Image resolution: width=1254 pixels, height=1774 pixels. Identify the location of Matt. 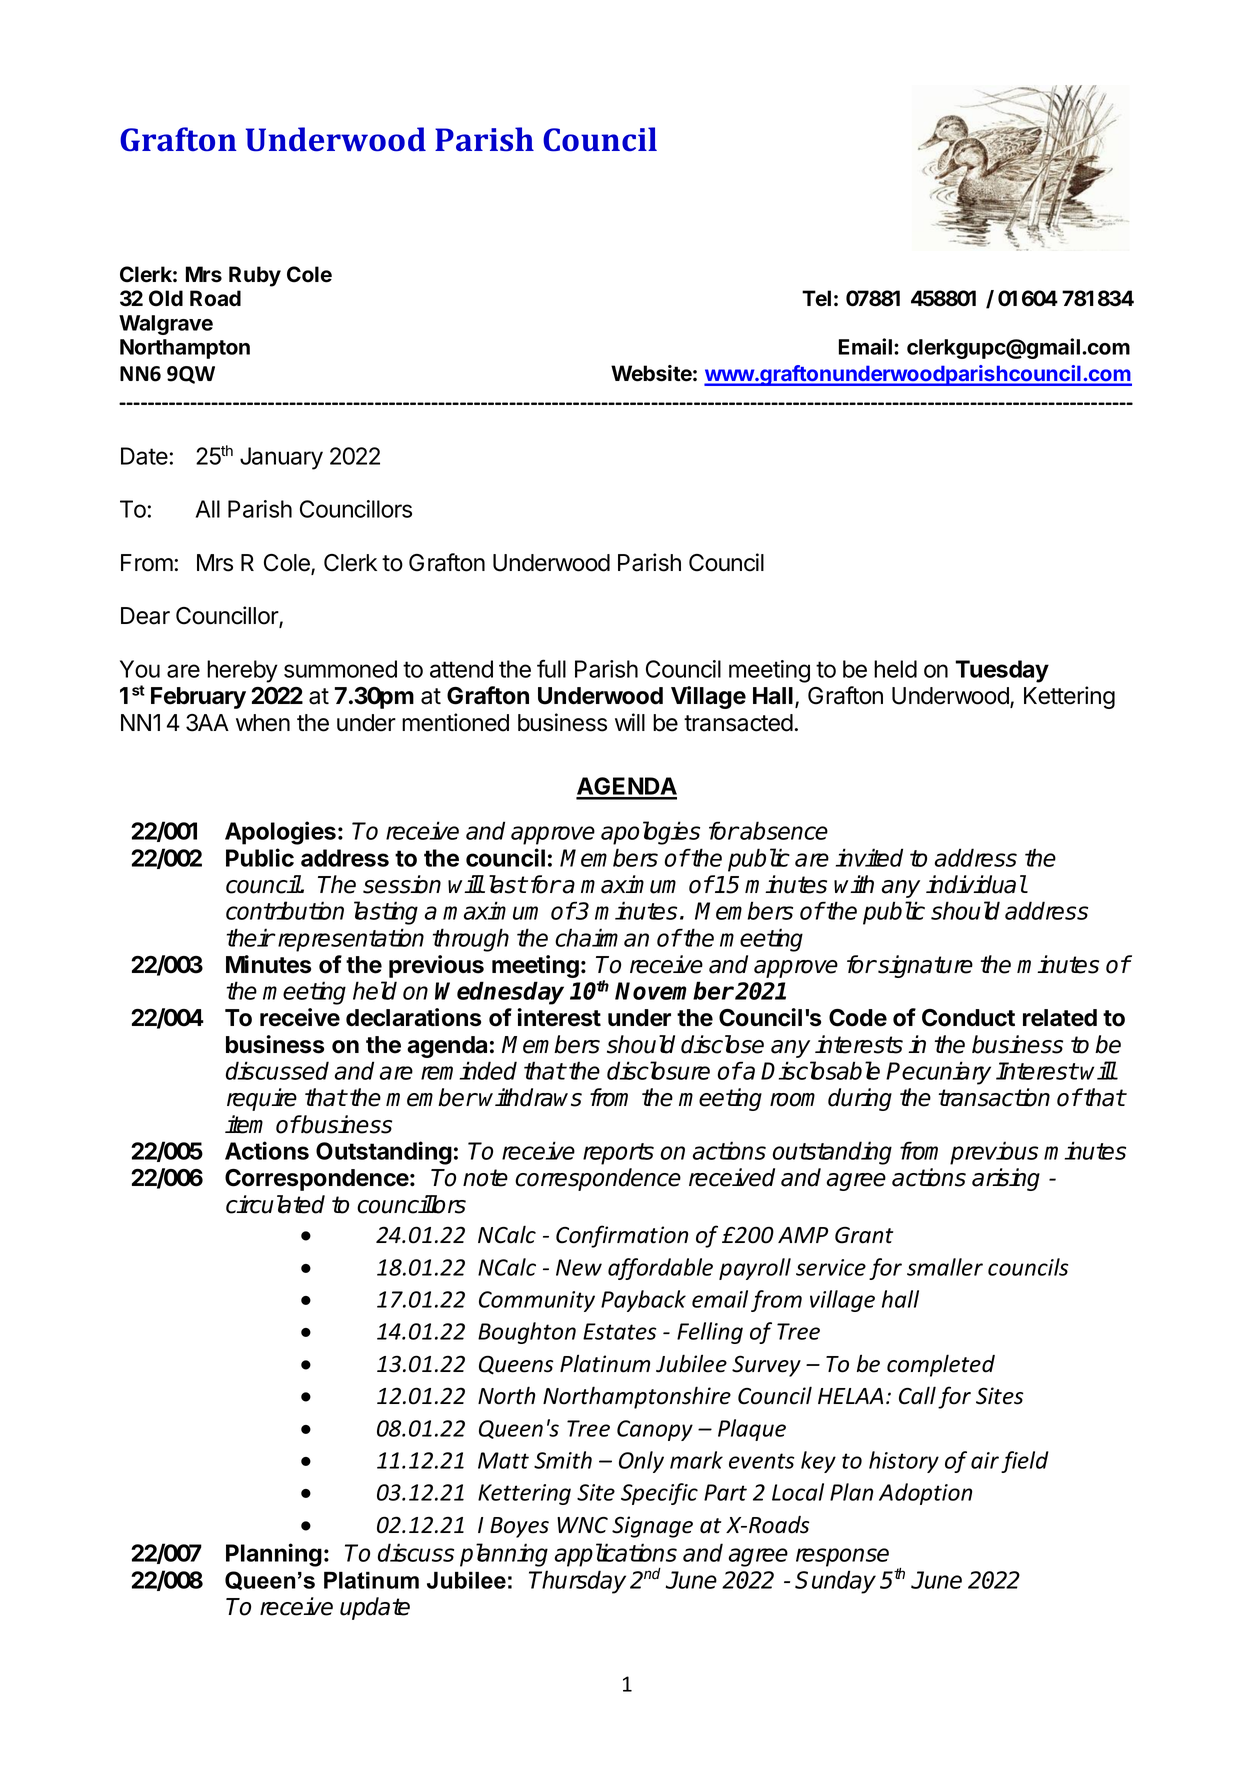
(503, 1460).
